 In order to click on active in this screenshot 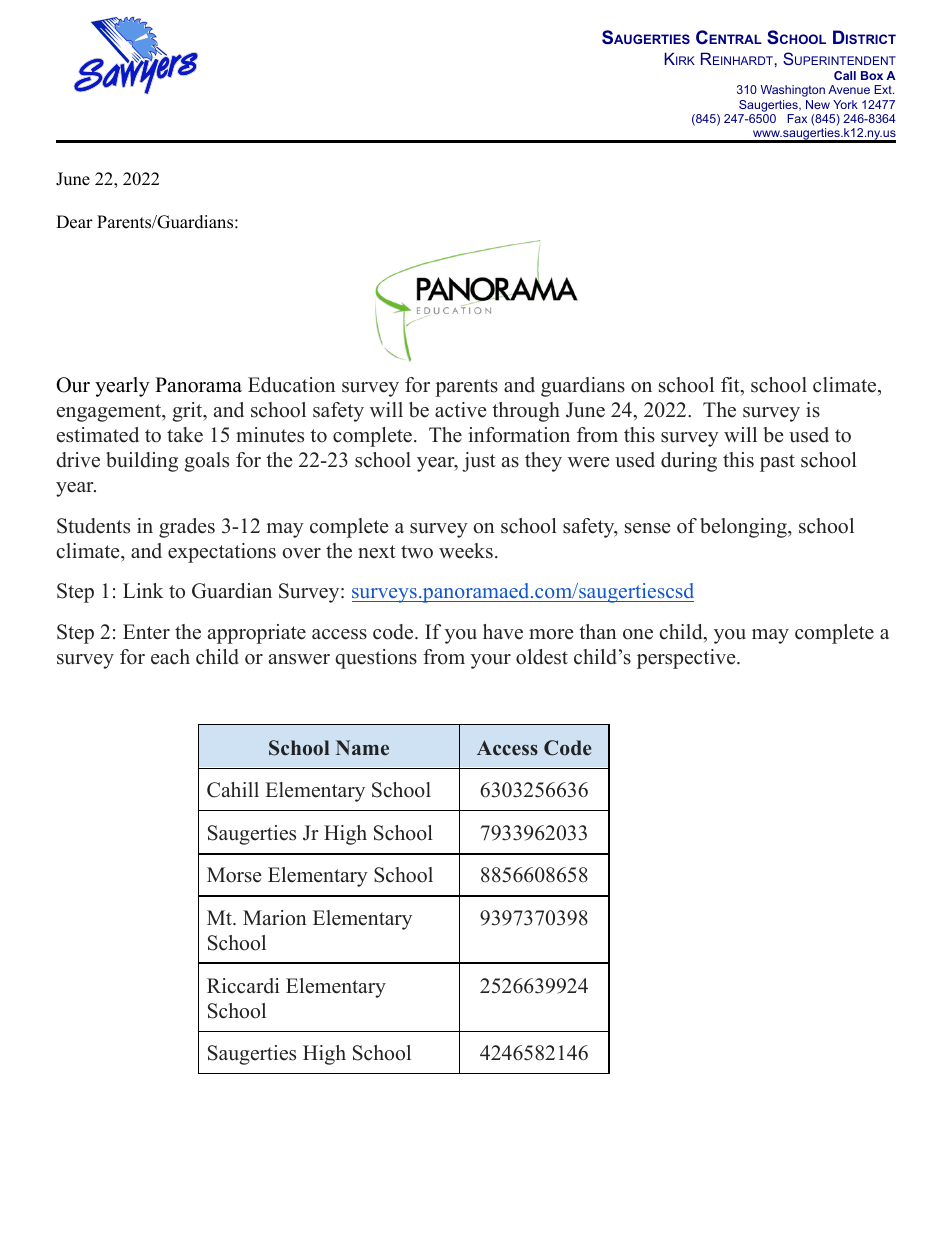, I will do `click(461, 410)`.
